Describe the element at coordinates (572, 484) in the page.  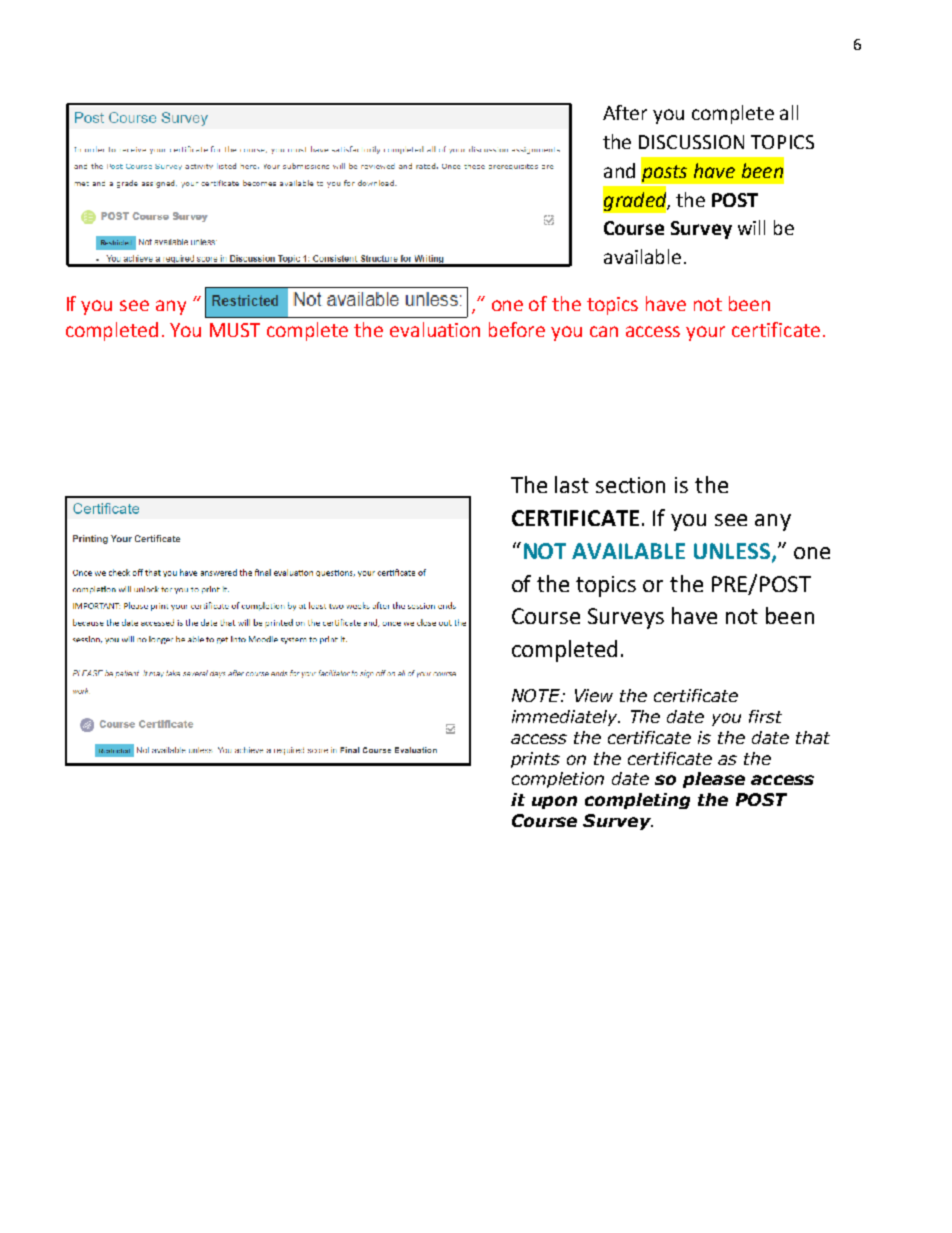
I see `last` at that location.
